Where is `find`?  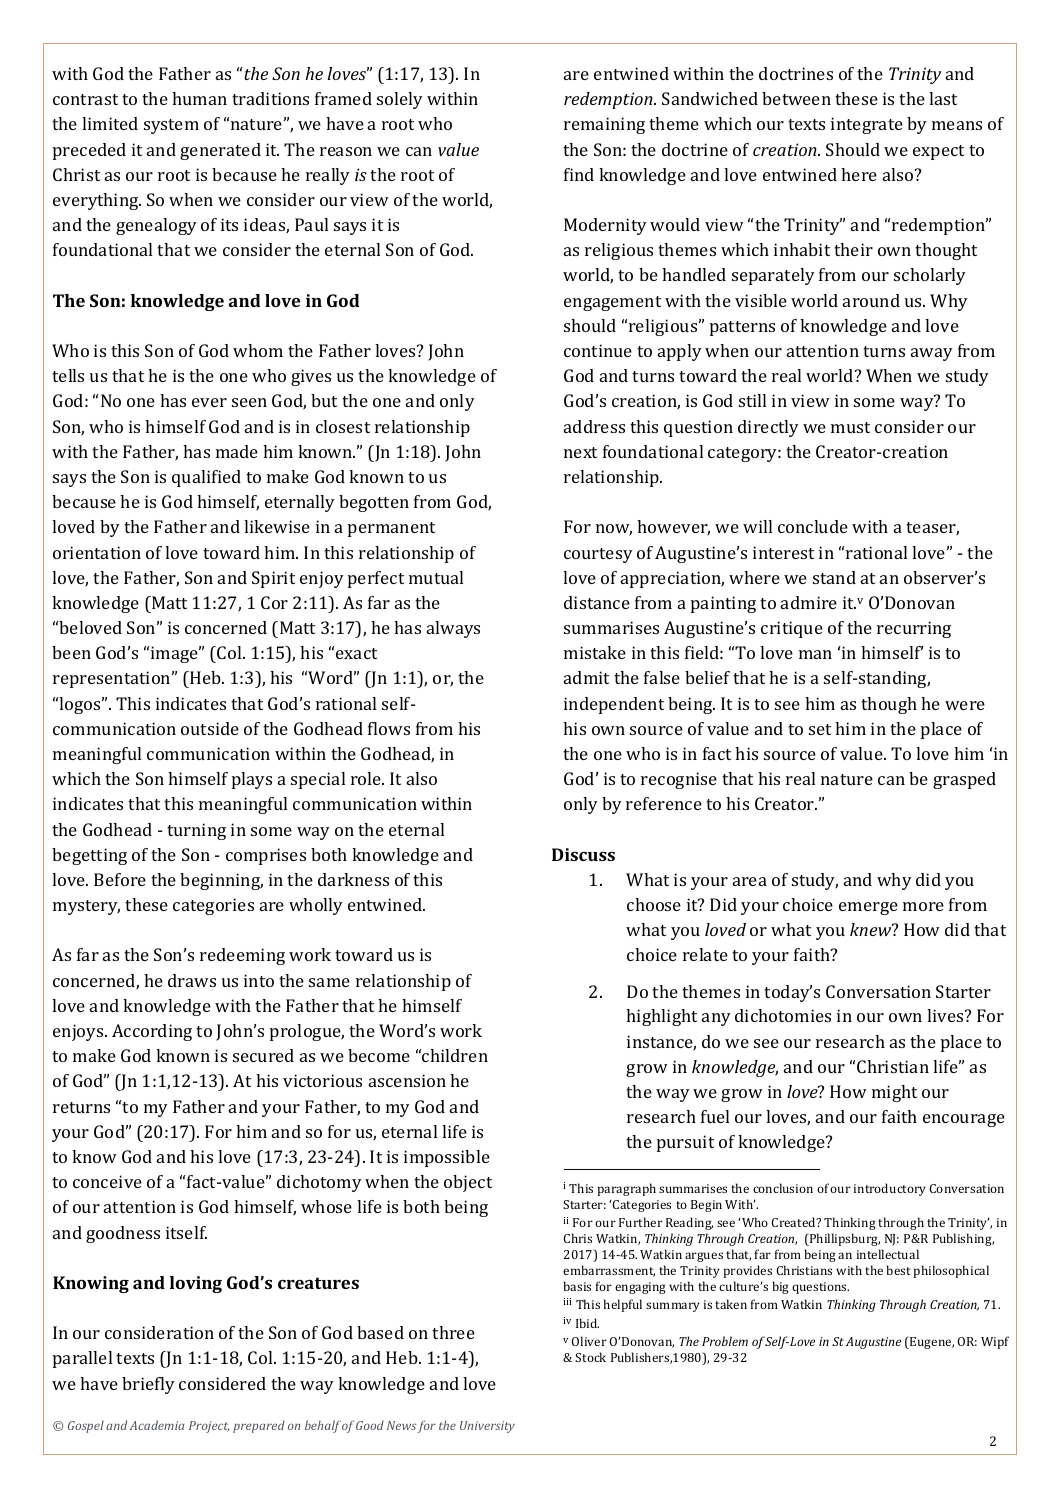 find is located at coordinates (579, 174).
